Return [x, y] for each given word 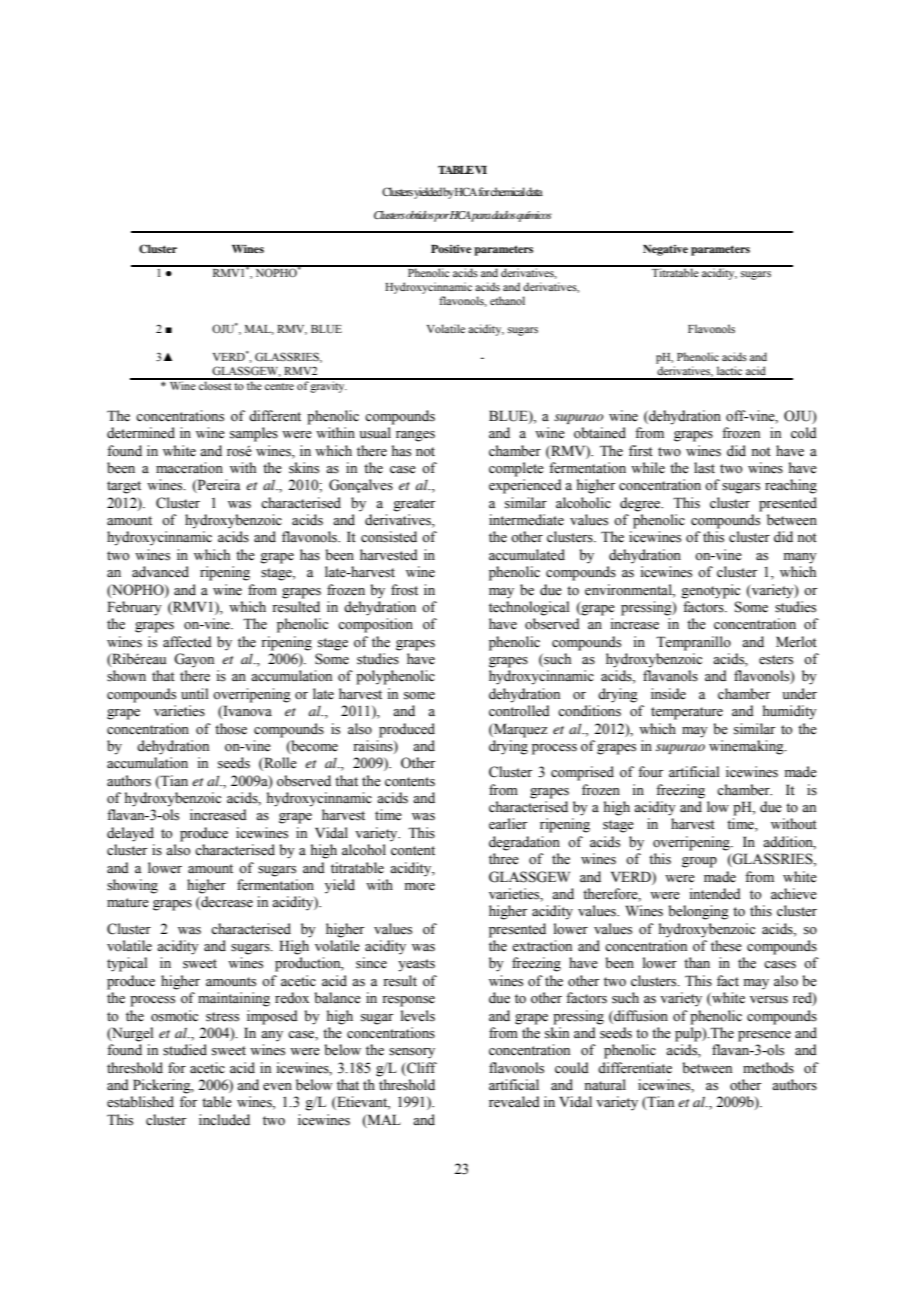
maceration [189, 468]
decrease [226, 903]
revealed [514, 1102]
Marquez [519, 730]
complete [516, 469]
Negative [665, 250]
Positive [451, 249]
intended [715, 894]
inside [668, 694]
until [194, 693]
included [224, 1120]
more [420, 887]
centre [279, 386]
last [704, 468]
